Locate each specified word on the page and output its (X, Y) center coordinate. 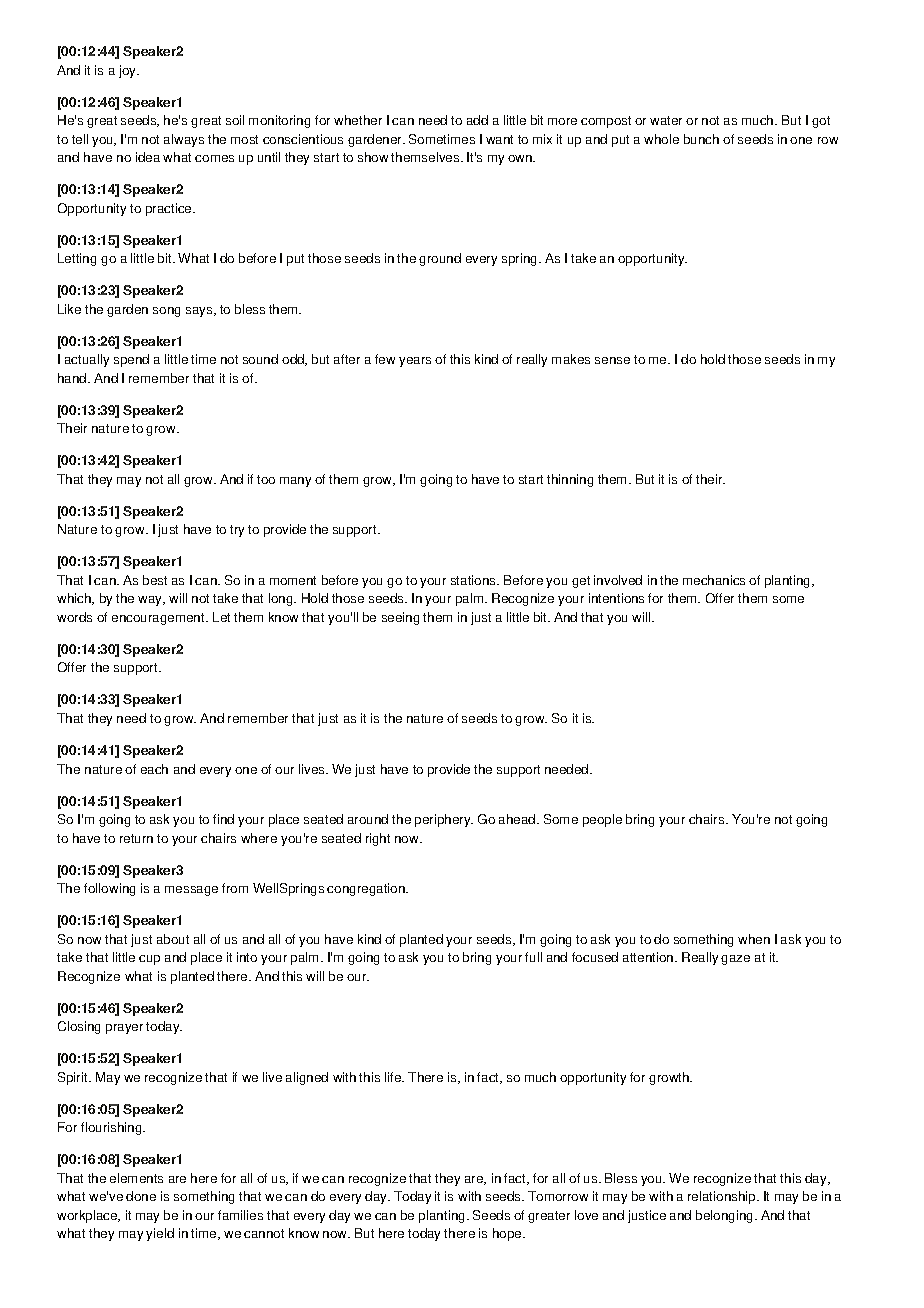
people (602, 820)
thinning (570, 480)
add (477, 120)
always (184, 140)
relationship (723, 1197)
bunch (701, 139)
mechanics (714, 580)
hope (507, 1234)
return (136, 838)
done (141, 1196)
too (266, 479)
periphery (443, 820)
